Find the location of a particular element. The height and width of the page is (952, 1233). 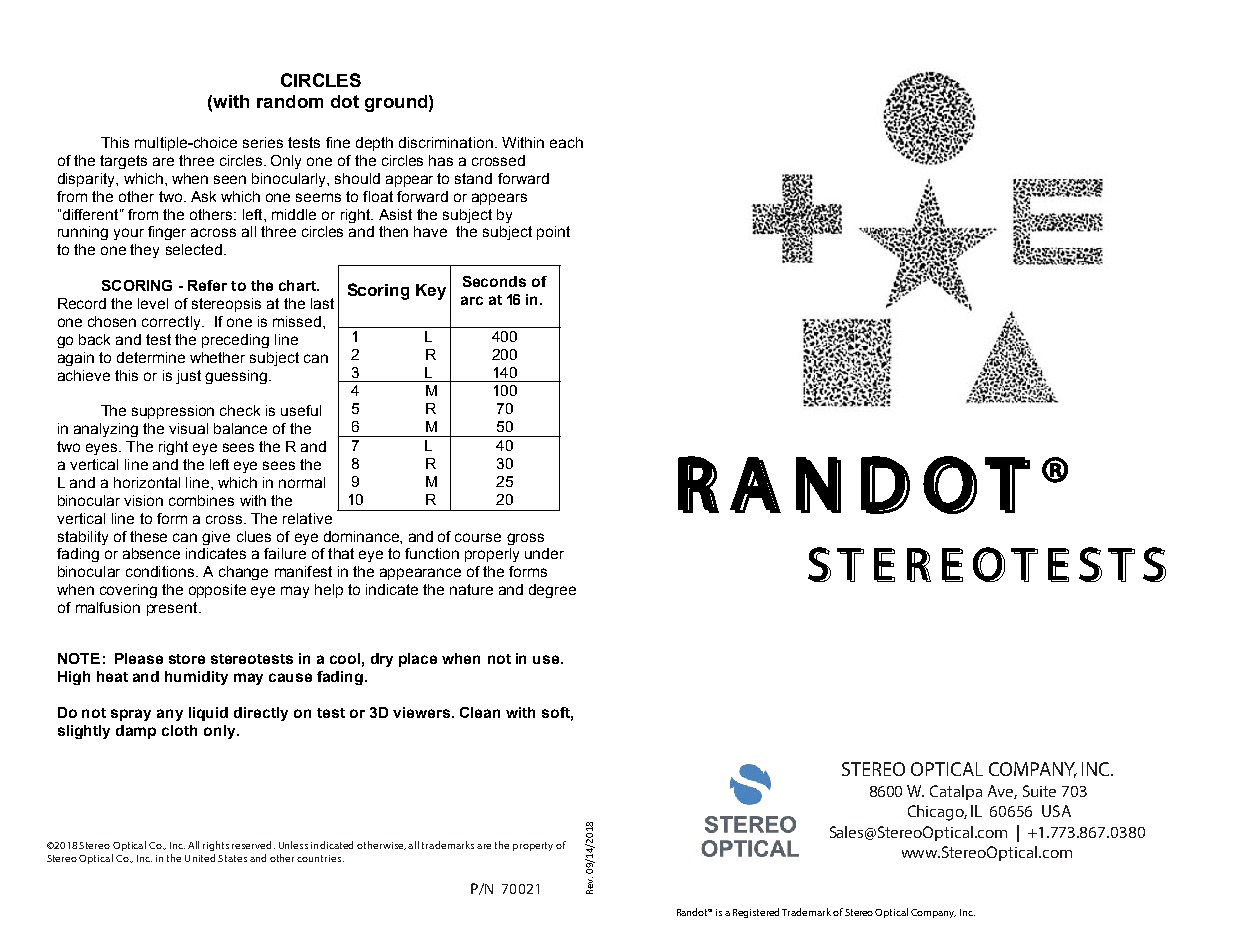

correctly is located at coordinates (172, 323).
